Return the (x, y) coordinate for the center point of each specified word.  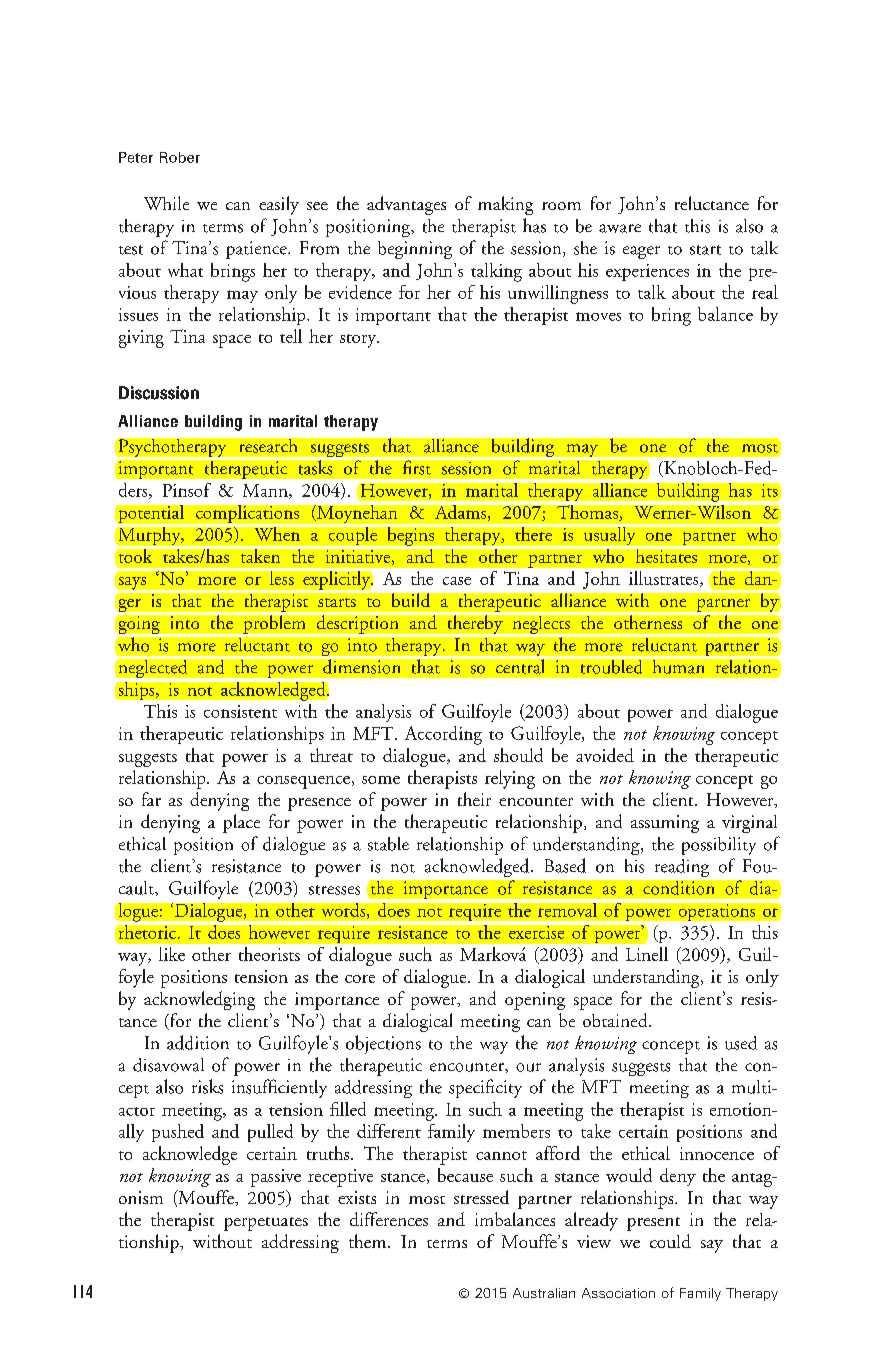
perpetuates (266, 1224)
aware (620, 228)
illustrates (665, 579)
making (505, 205)
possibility (719, 846)
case (457, 581)
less (281, 577)
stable (388, 844)
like (172, 954)
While (166, 203)
